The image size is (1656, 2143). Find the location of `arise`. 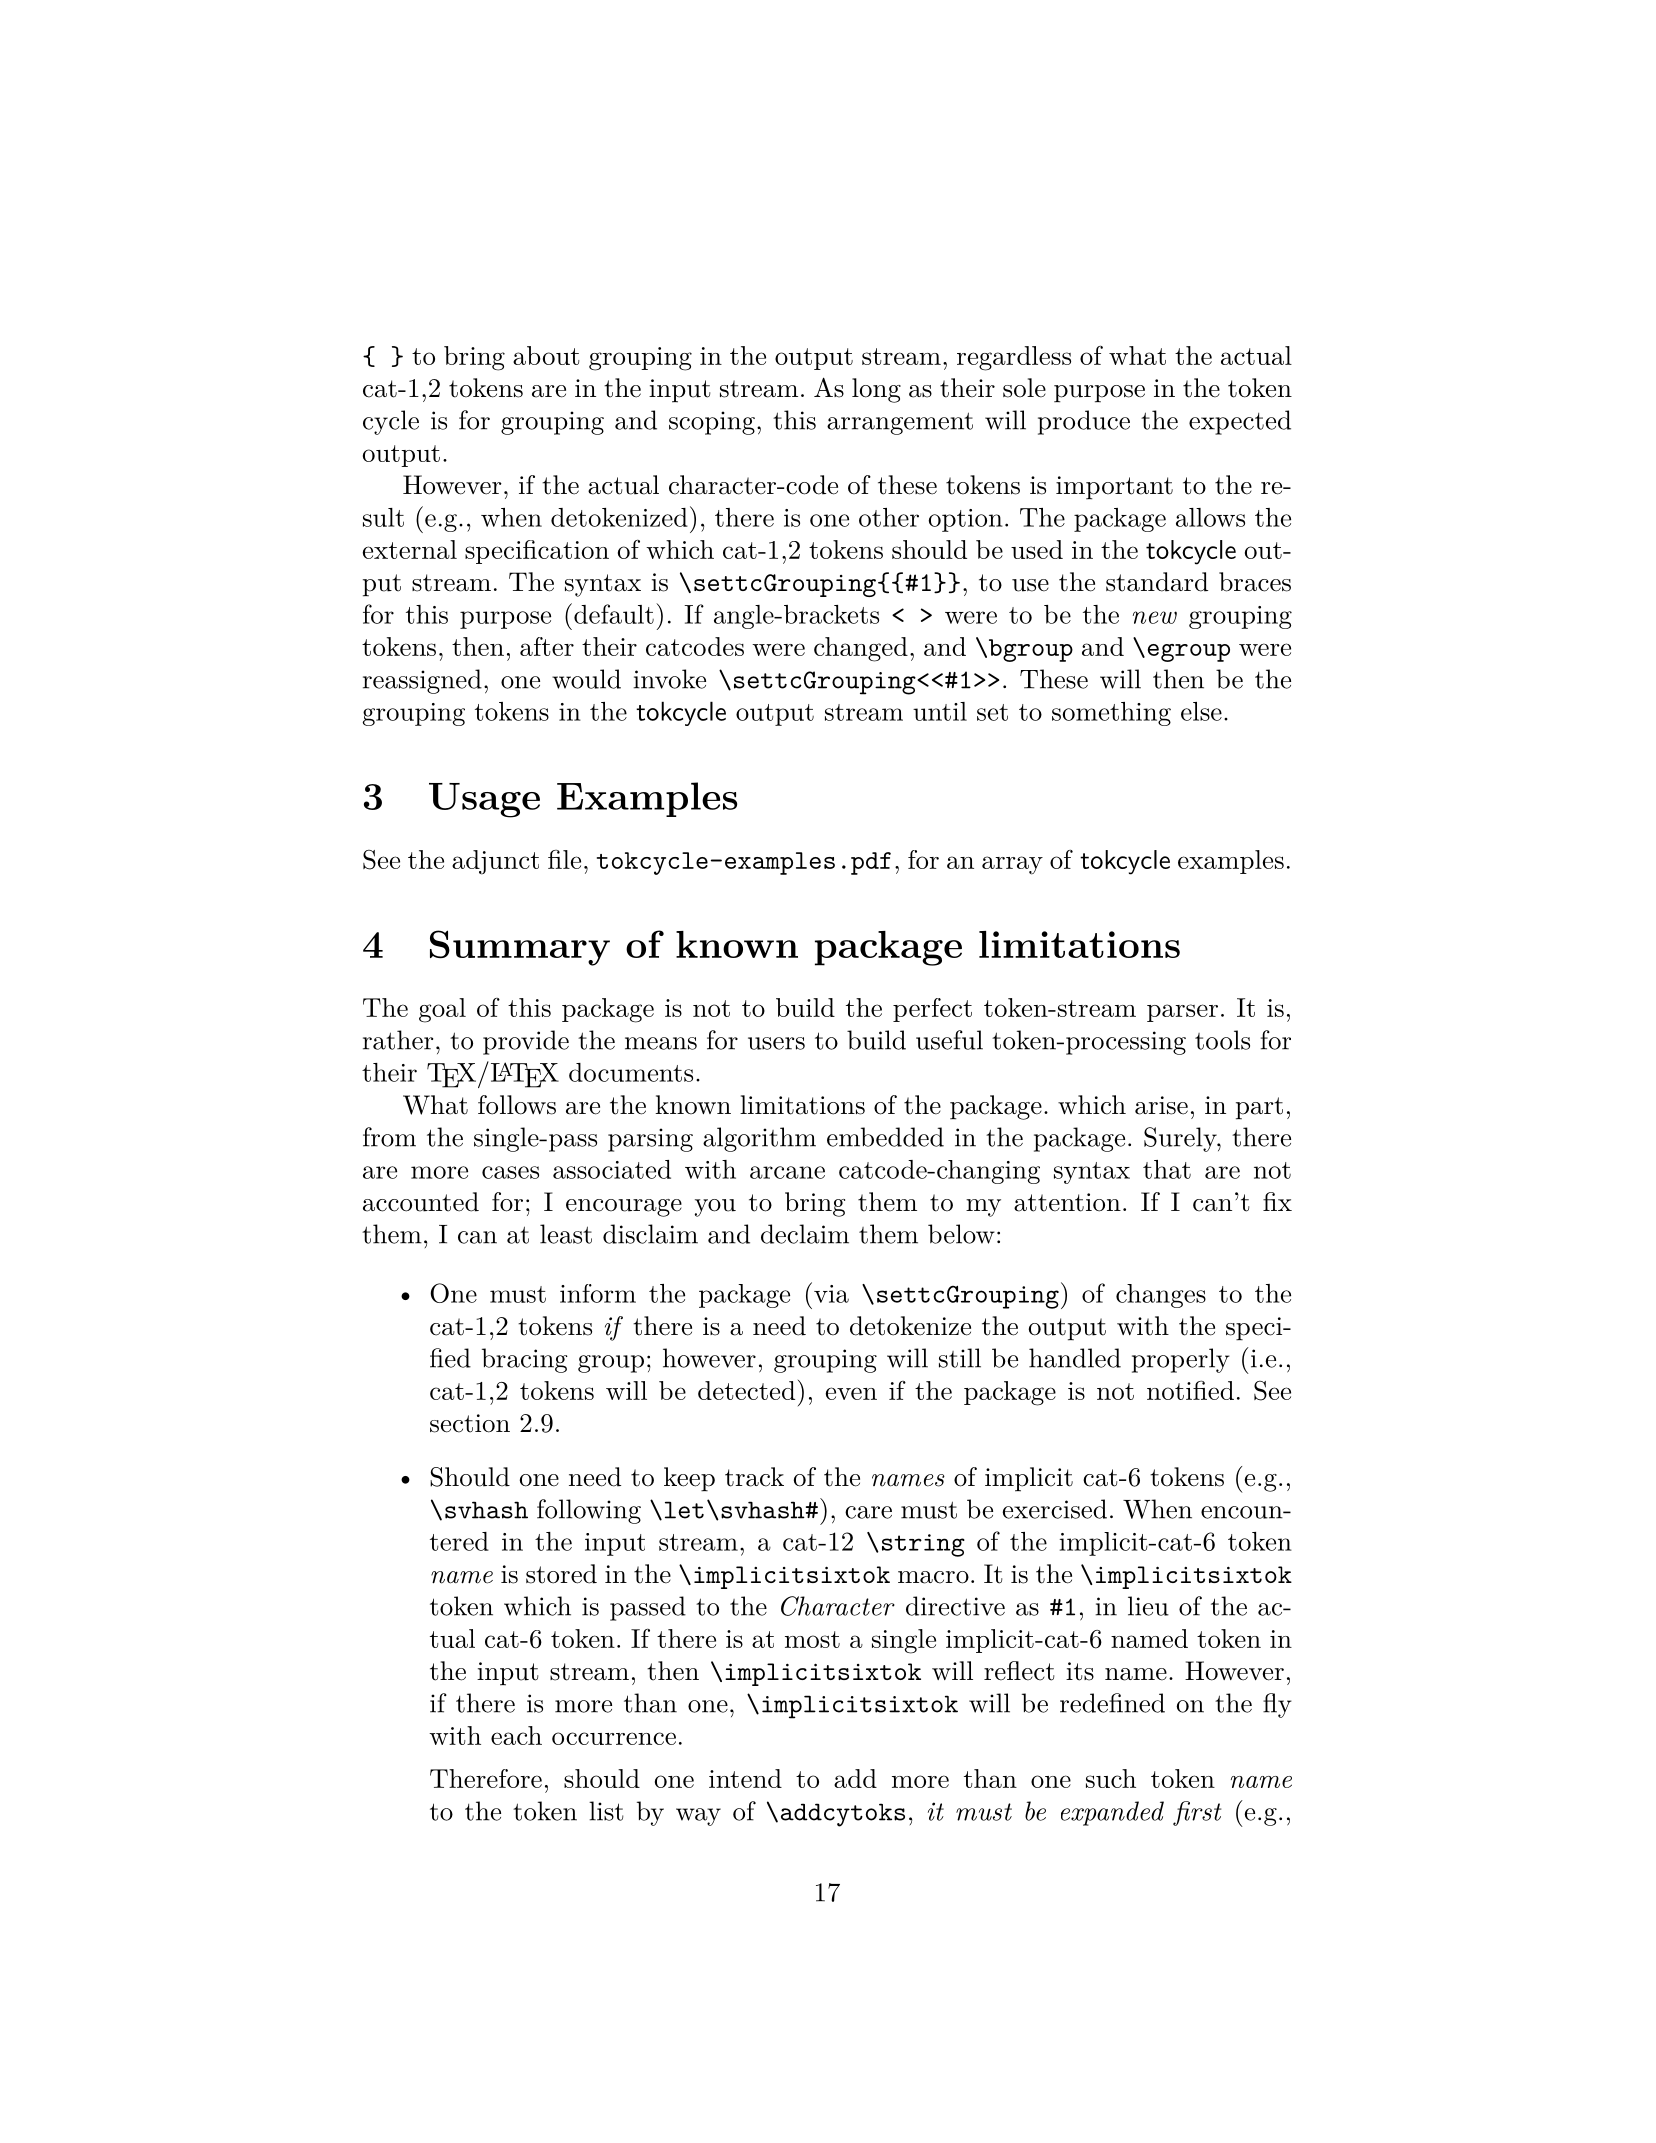

arise is located at coordinates (1161, 1105).
